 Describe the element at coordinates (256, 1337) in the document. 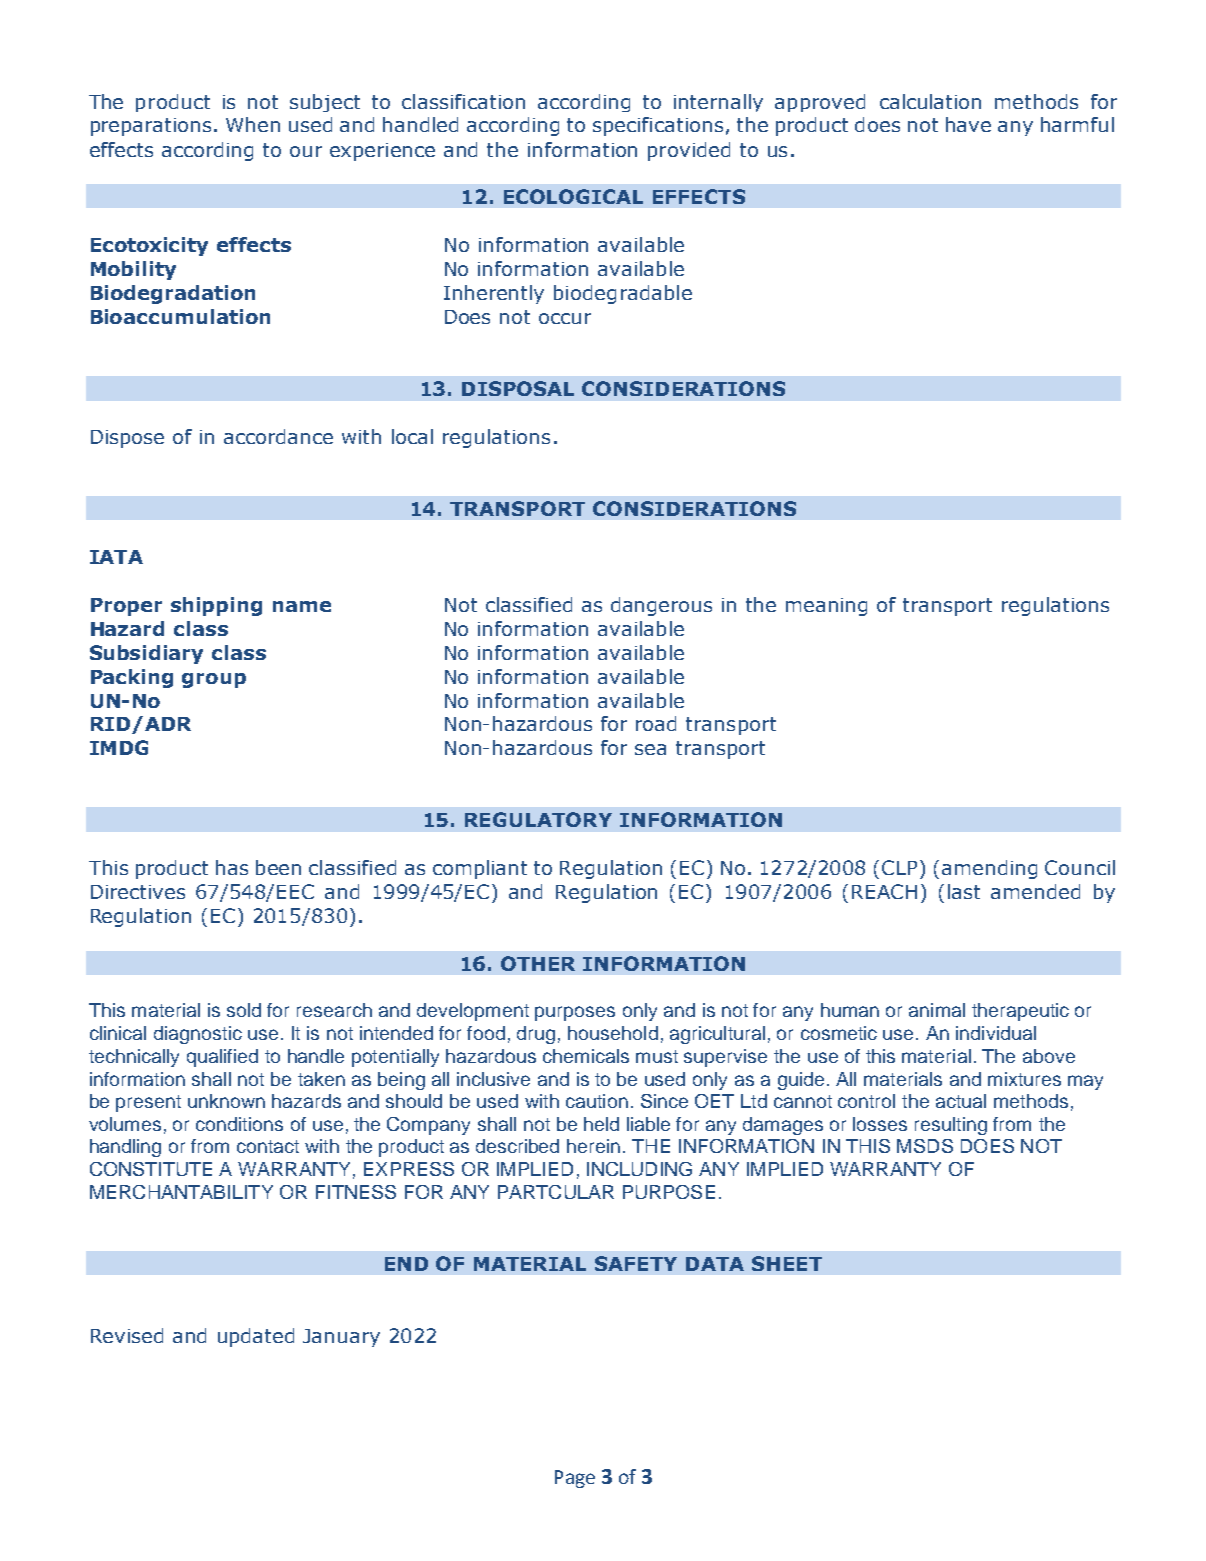

I see `updated` at that location.
